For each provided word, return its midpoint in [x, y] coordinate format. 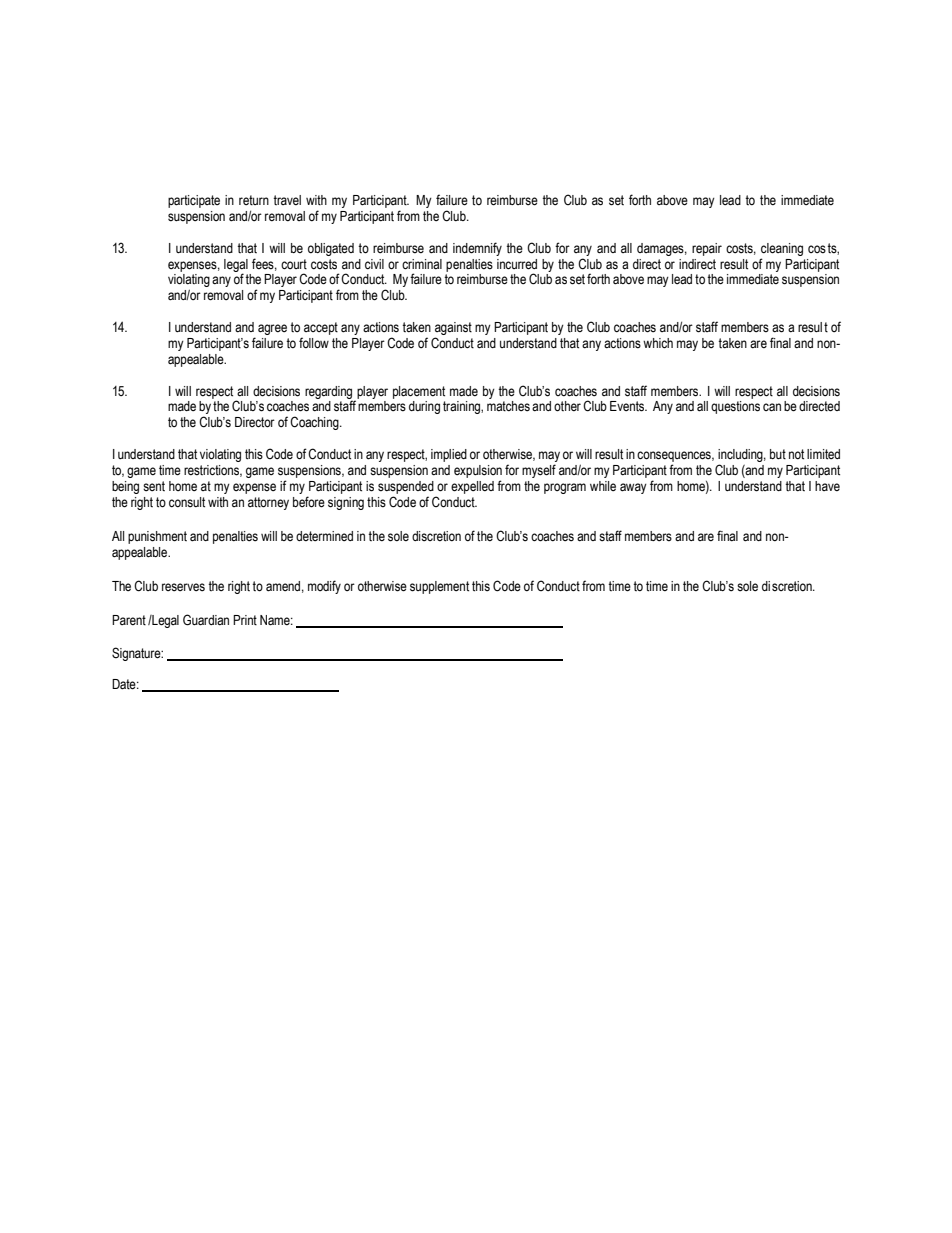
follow [314, 343]
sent [154, 486]
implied [449, 455]
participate [194, 201]
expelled [472, 487]
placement [419, 392]
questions [735, 407]
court [294, 264]
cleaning [782, 249]
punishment [157, 537]
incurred [517, 264]
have [827, 486]
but [778, 454]
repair [707, 249]
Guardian [206, 620]
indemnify [477, 249]
